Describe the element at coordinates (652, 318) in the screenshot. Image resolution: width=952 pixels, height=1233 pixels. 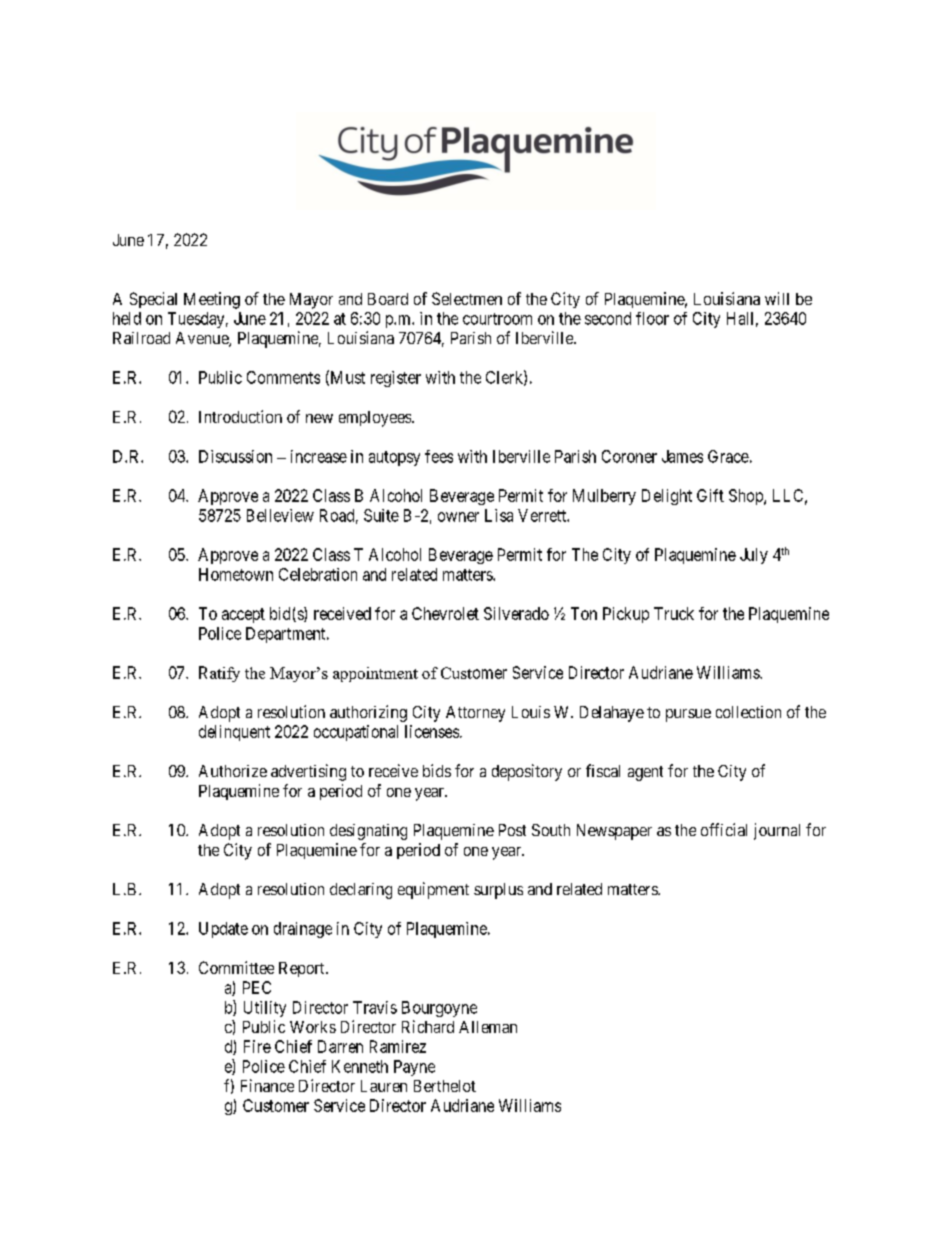
I see `floor` at that location.
